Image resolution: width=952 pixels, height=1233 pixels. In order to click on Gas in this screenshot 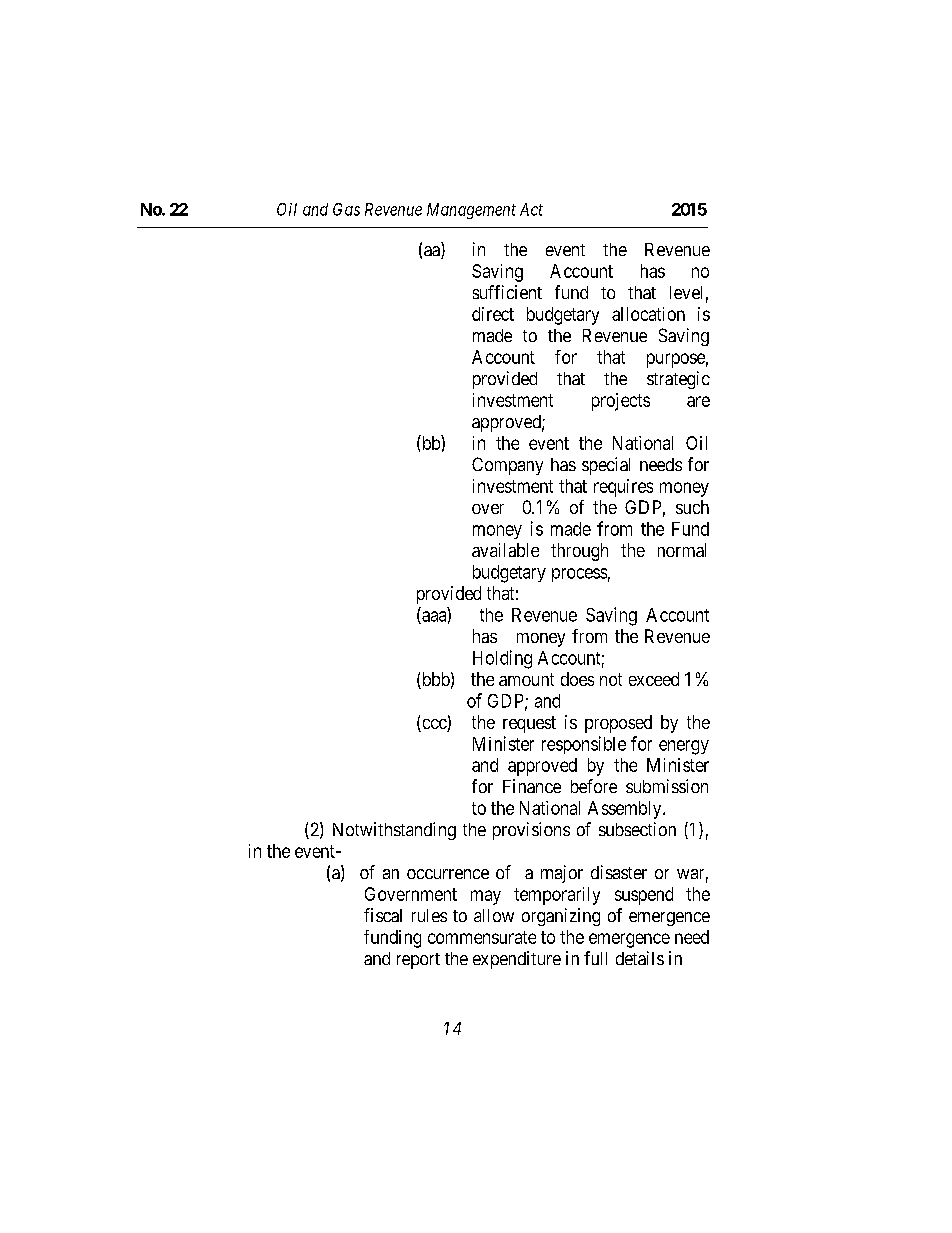, I will do `click(346, 209)`.
